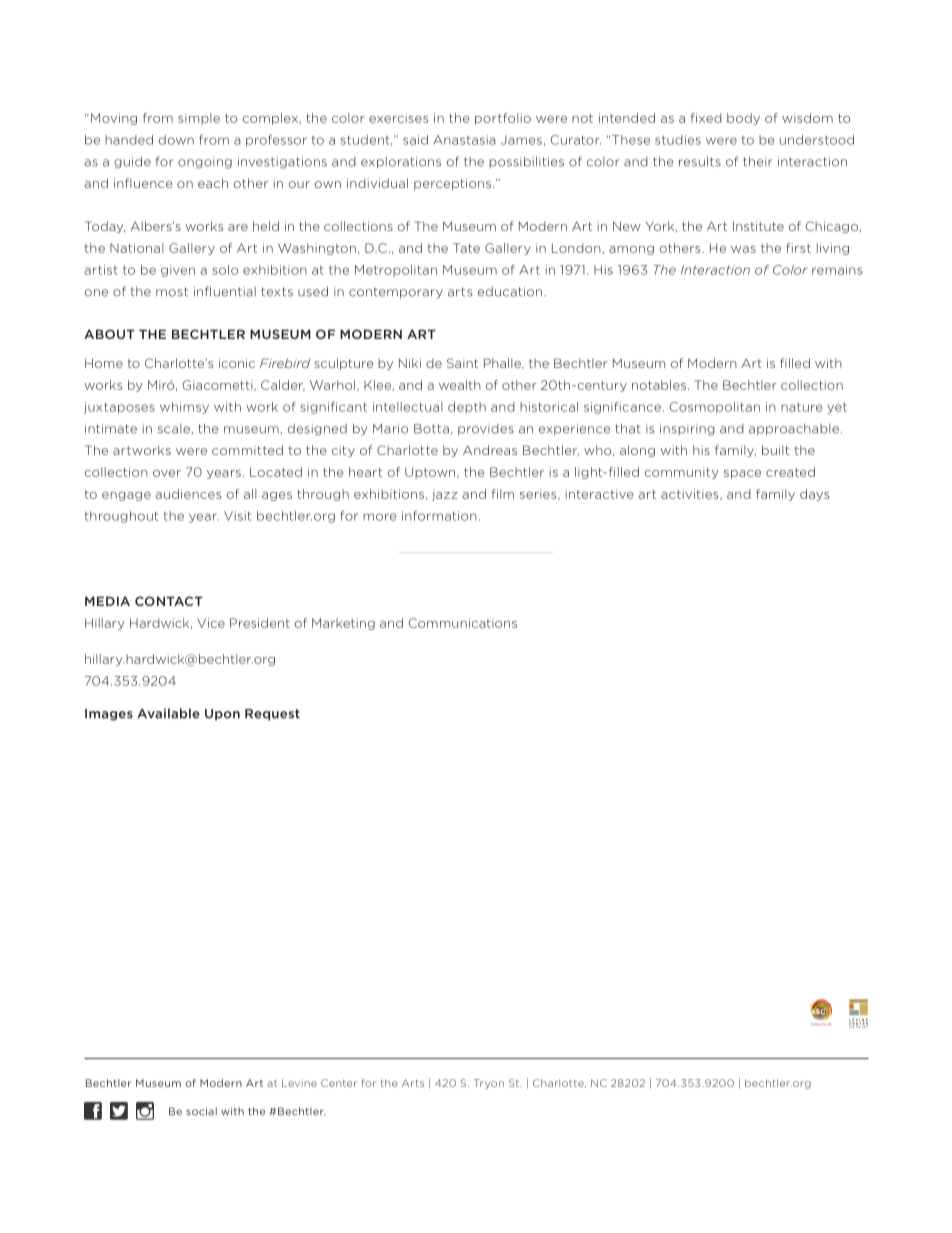 This screenshot has width=952, height=1233. Describe the element at coordinates (272, 715) in the screenshot. I see `Request` at that location.
